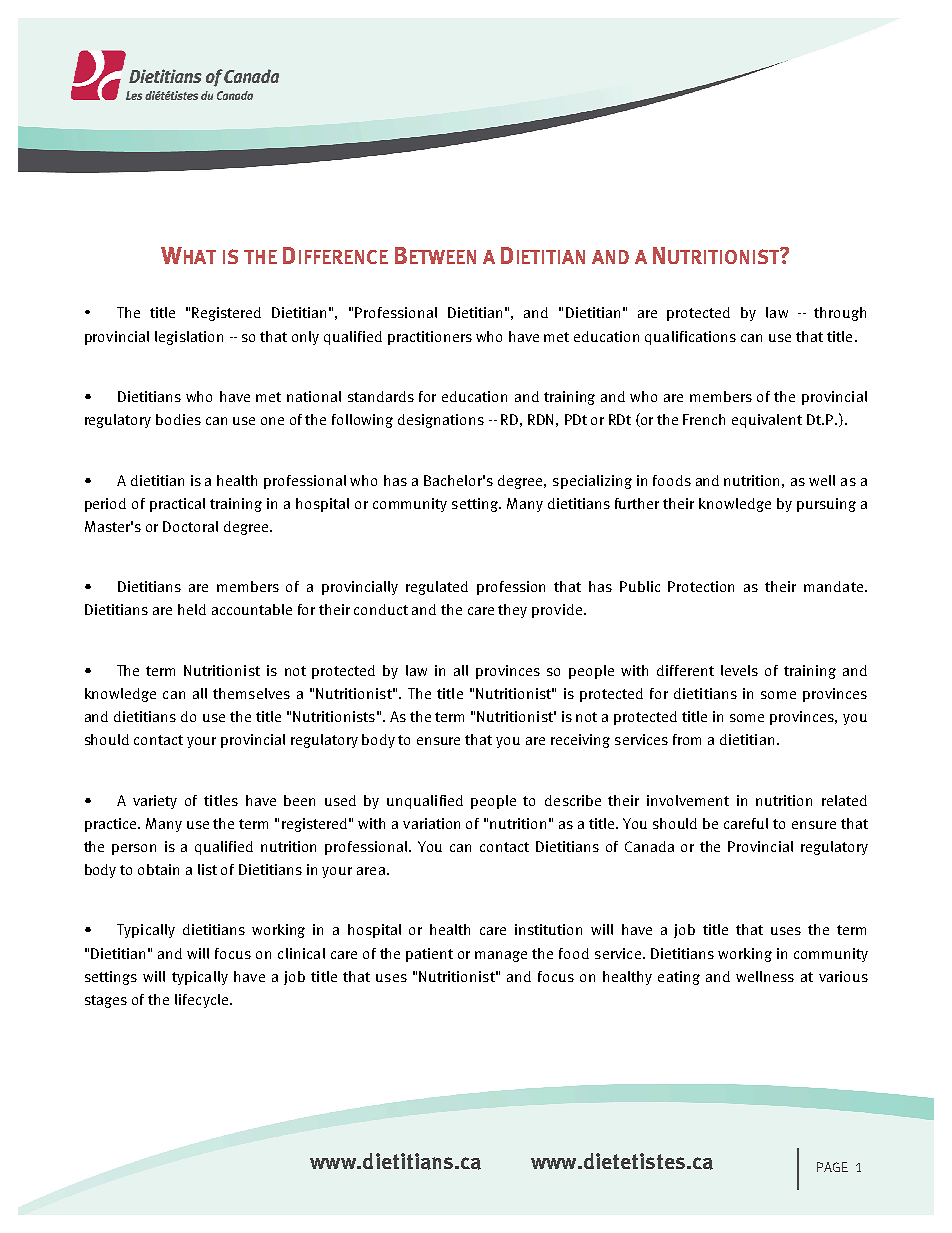 This screenshot has width=952, height=1233. Describe the element at coordinates (690, 338) in the screenshot. I see `qualifications` at that location.
